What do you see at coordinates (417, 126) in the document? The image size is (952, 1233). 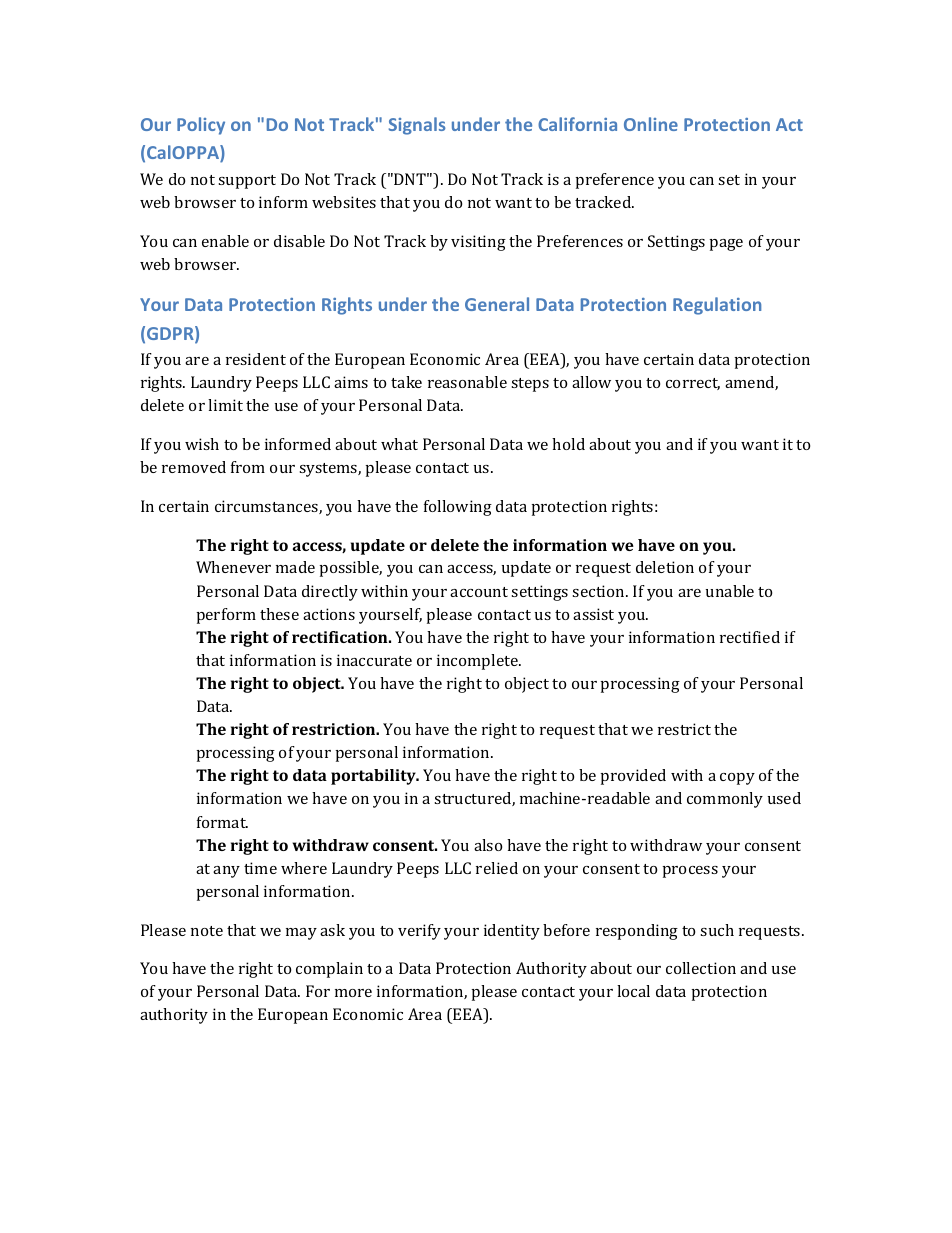 I see `Signals` at bounding box center [417, 126].
